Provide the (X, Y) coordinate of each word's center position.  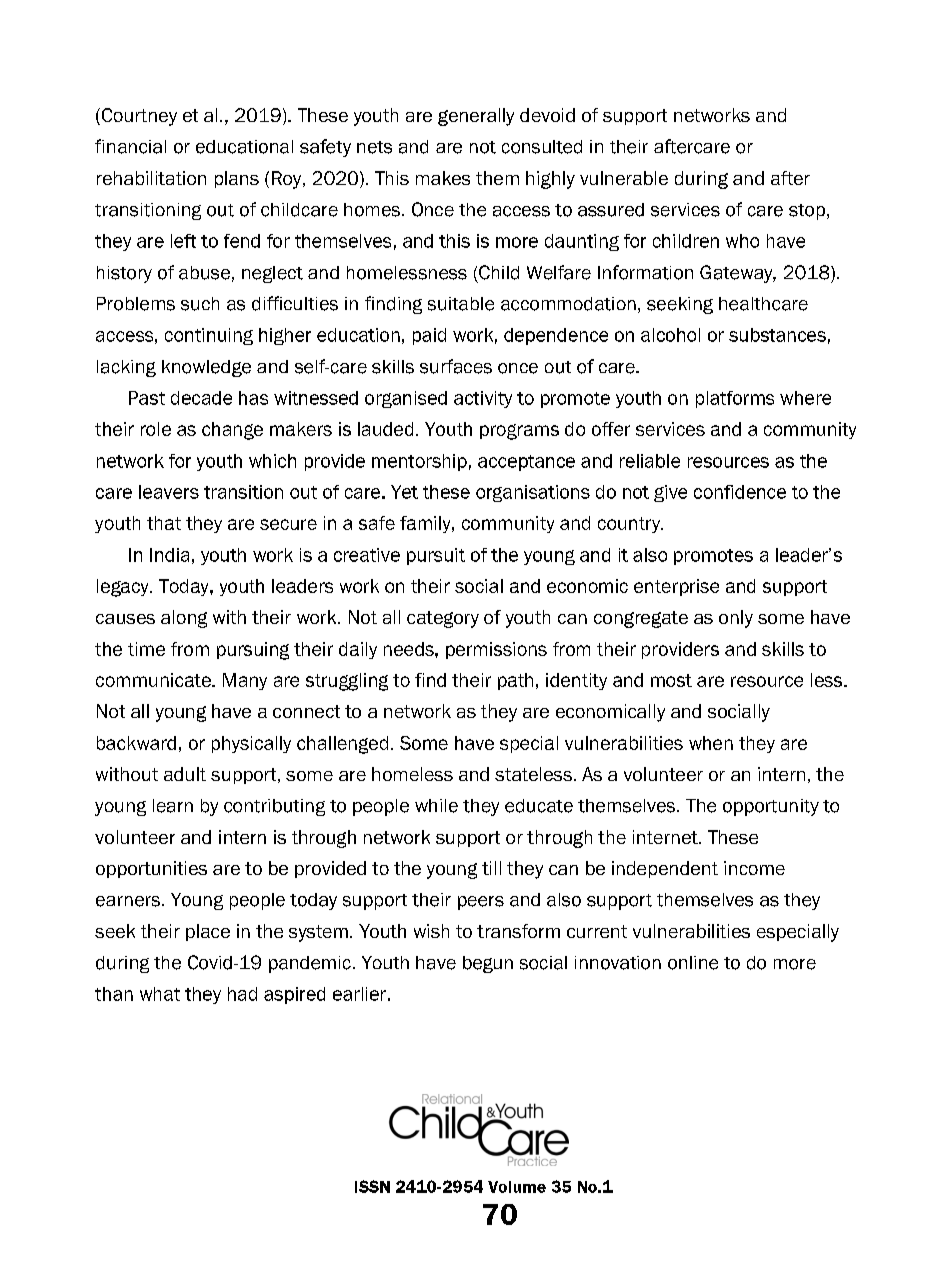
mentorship (419, 462)
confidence (740, 492)
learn (173, 806)
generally (476, 117)
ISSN (372, 1186)
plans (237, 179)
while (436, 806)
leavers (169, 492)
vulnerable (624, 178)
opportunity (771, 807)
